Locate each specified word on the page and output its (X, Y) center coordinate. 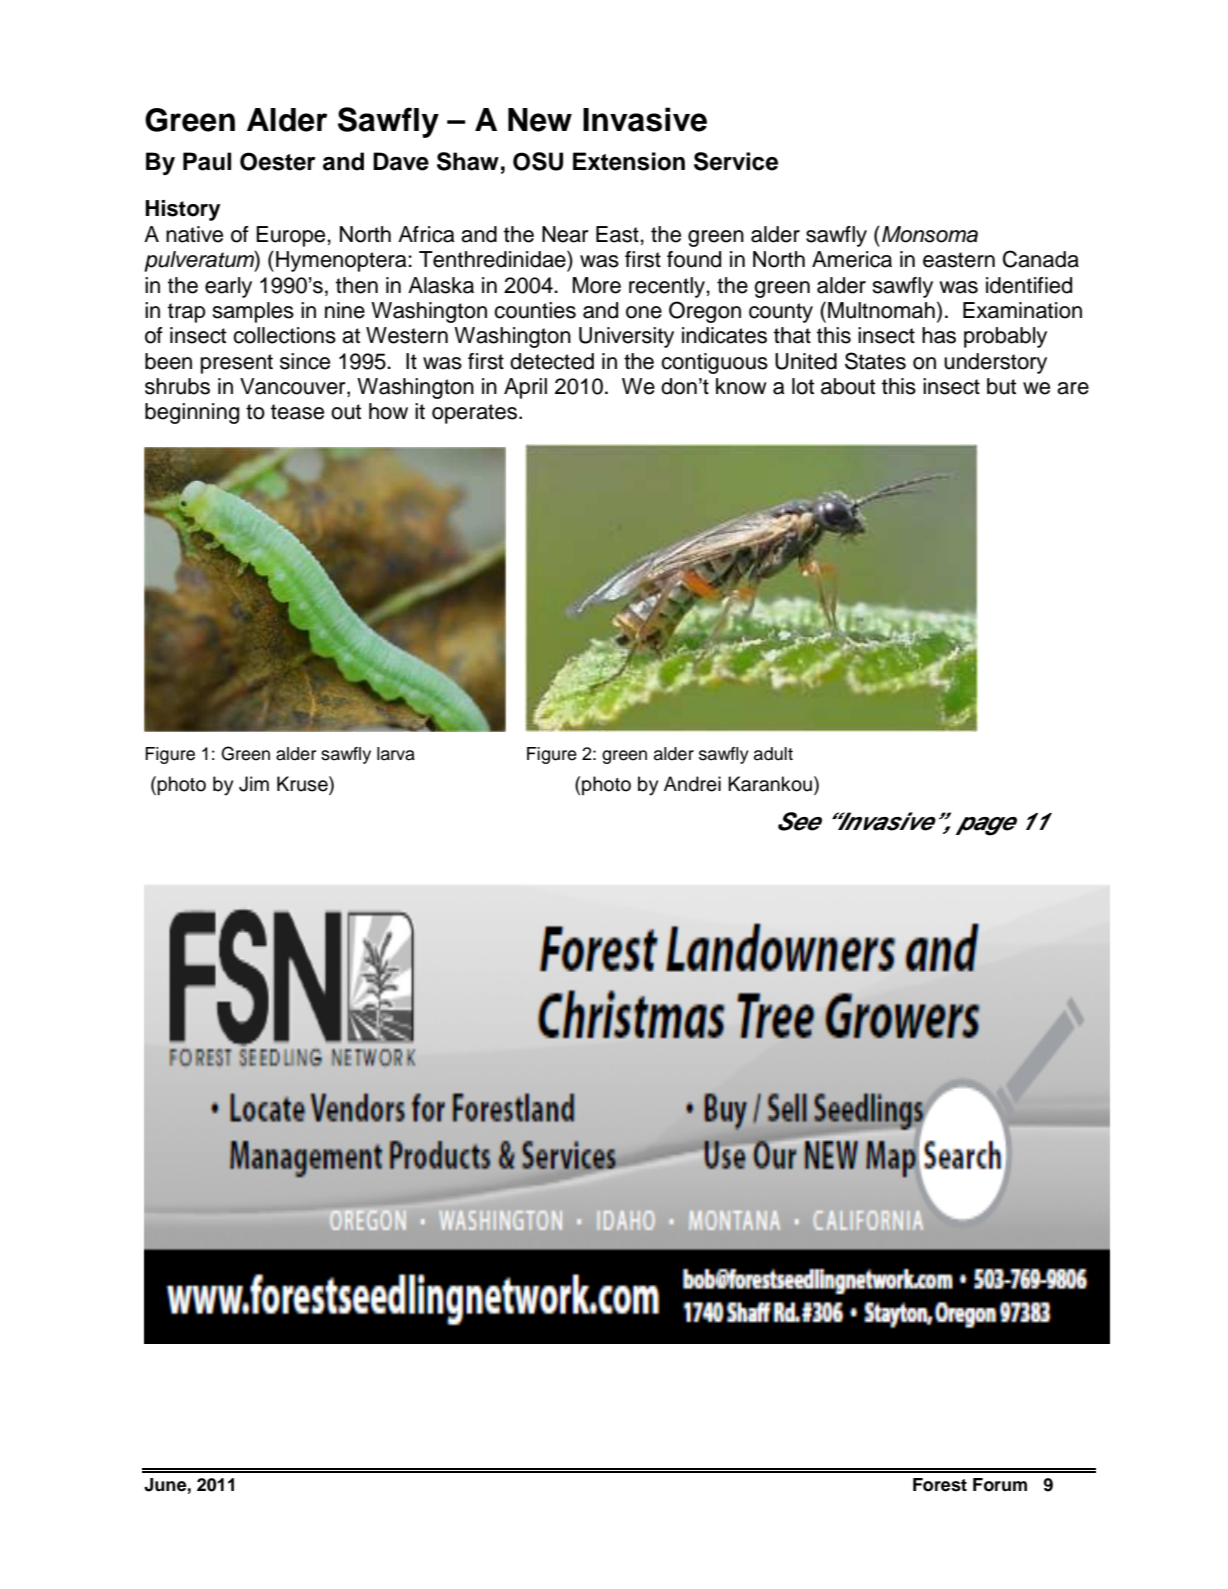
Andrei (692, 784)
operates (476, 414)
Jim (254, 784)
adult (773, 754)
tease (297, 412)
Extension (629, 161)
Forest (940, 1485)
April (525, 388)
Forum (1000, 1485)
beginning (192, 413)
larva (396, 754)
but (1001, 386)
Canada (1041, 259)
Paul (207, 161)
